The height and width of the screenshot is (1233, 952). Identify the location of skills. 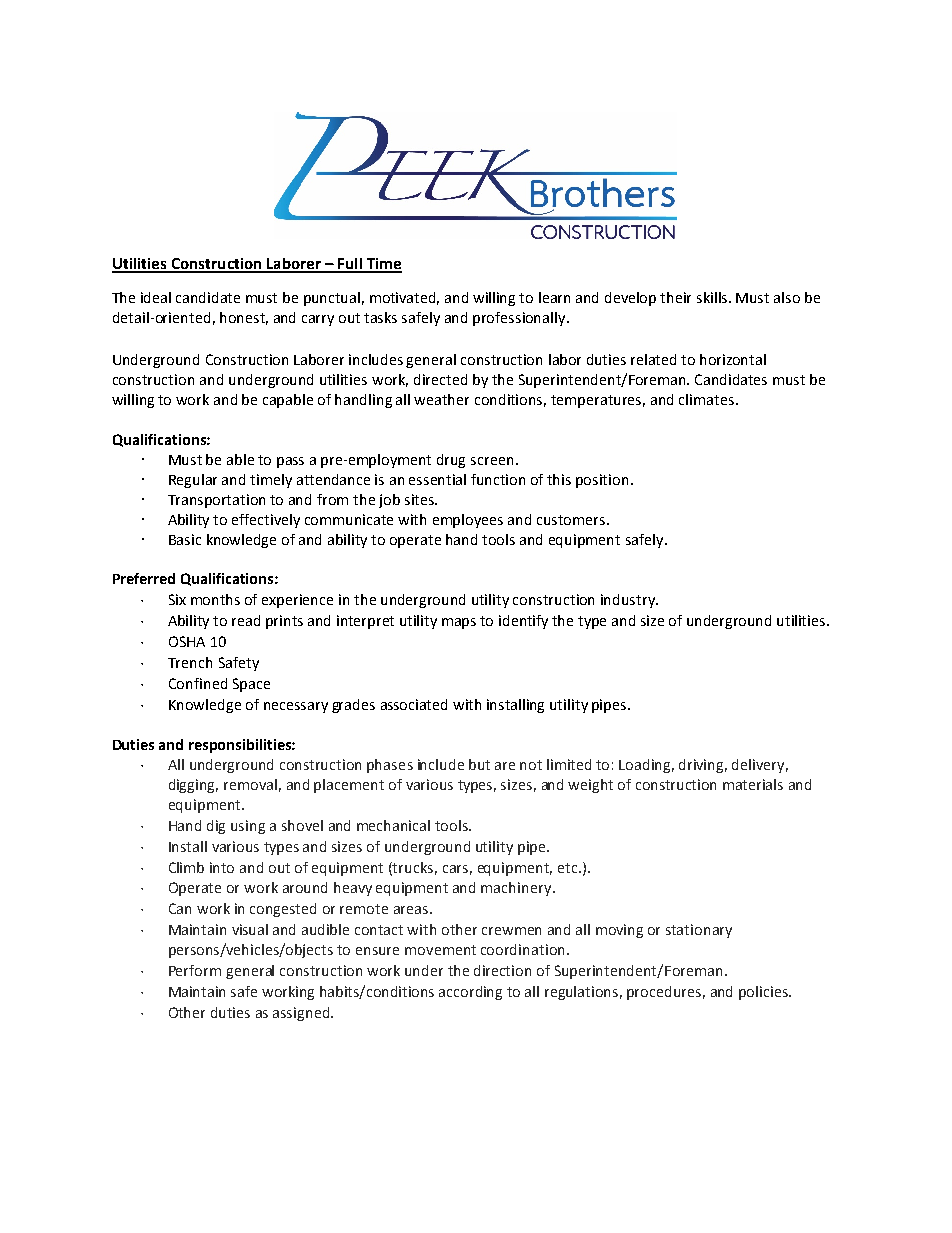
(713, 297).
